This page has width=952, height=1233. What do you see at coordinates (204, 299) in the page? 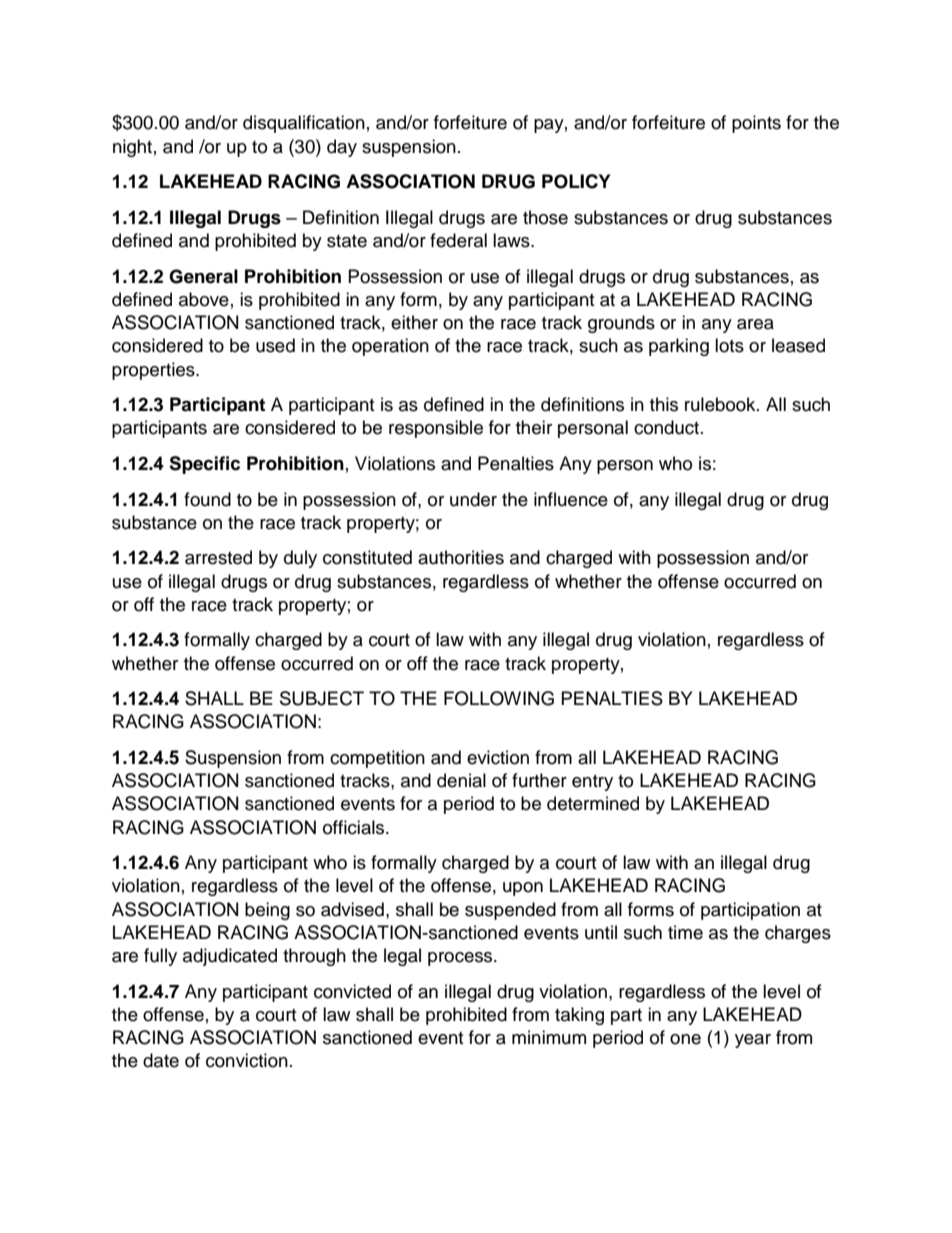
I see `above` at bounding box center [204, 299].
